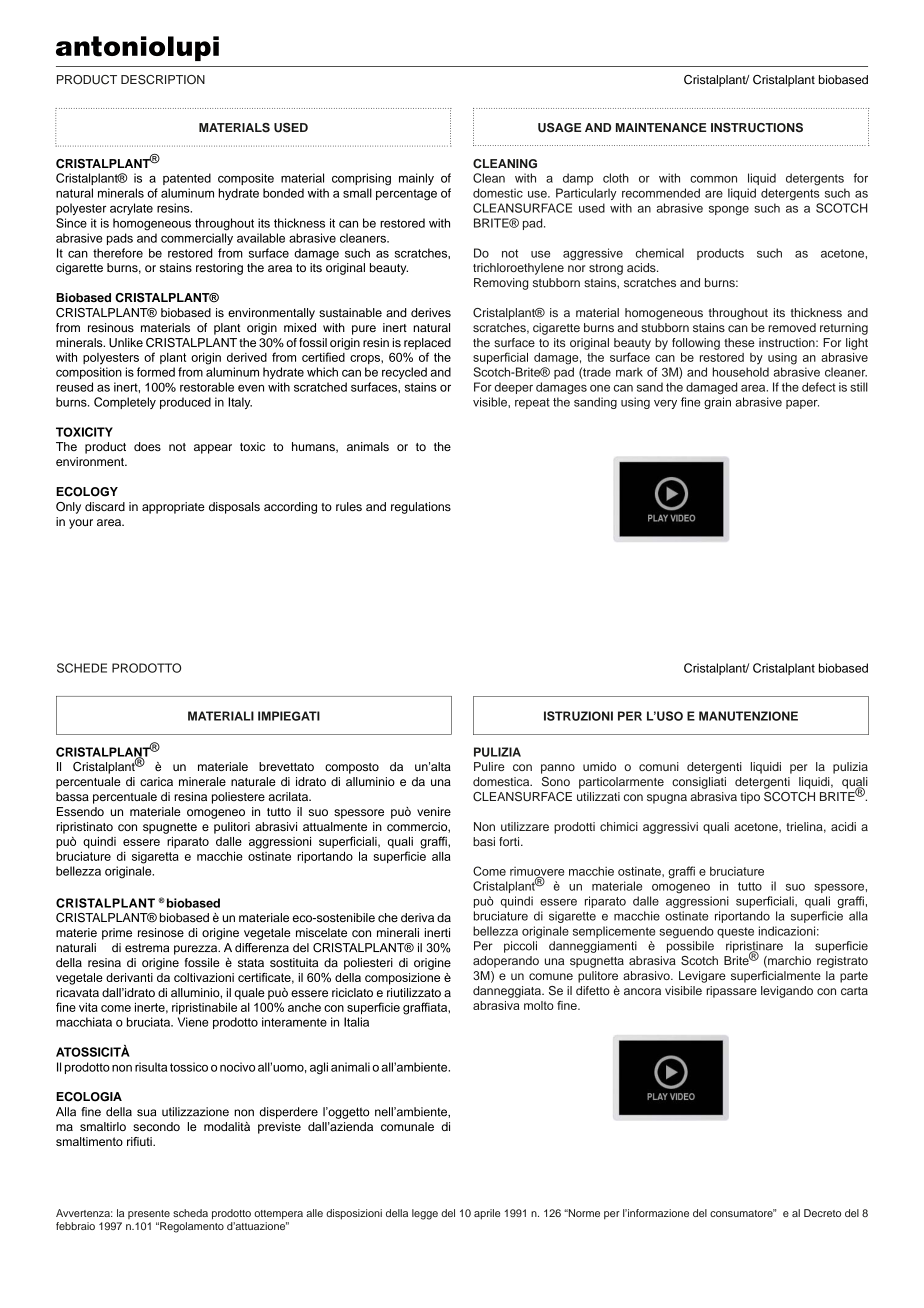 This image has height=1308, width=924. Describe the element at coordinates (484, 841) in the image. I see `basi` at that location.
